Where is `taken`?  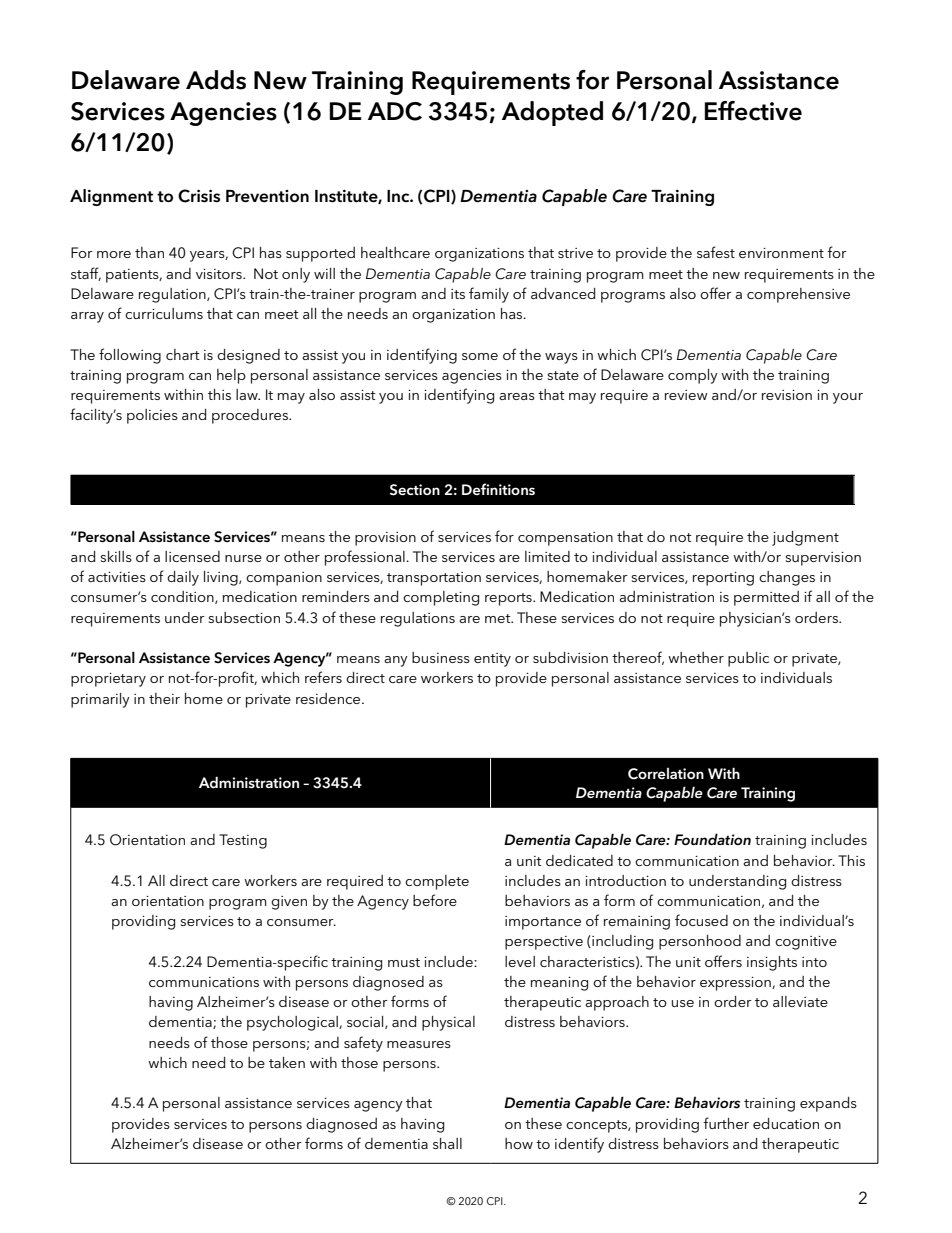
taken is located at coordinates (287, 1062).
